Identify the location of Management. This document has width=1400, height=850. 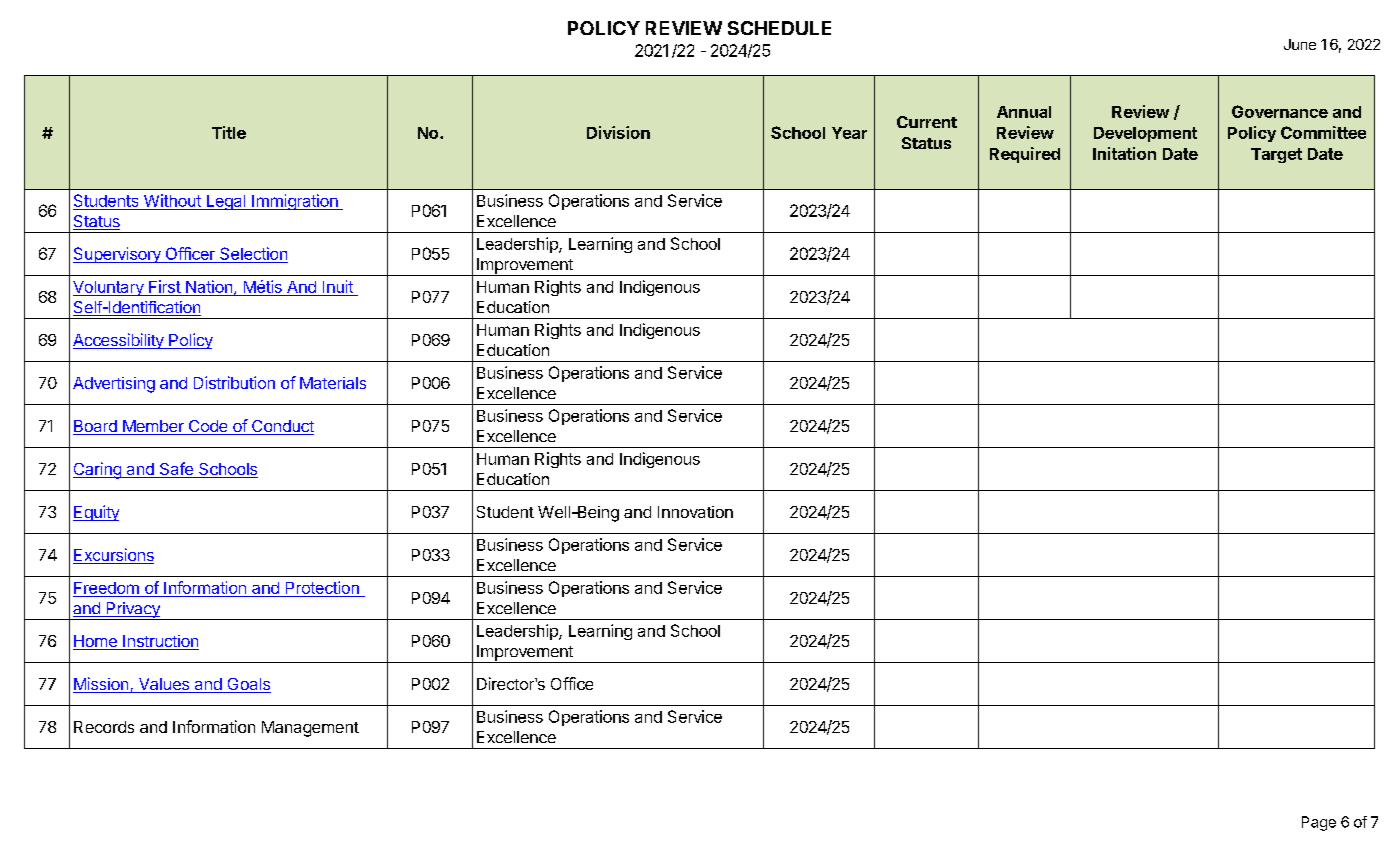
(310, 729).
